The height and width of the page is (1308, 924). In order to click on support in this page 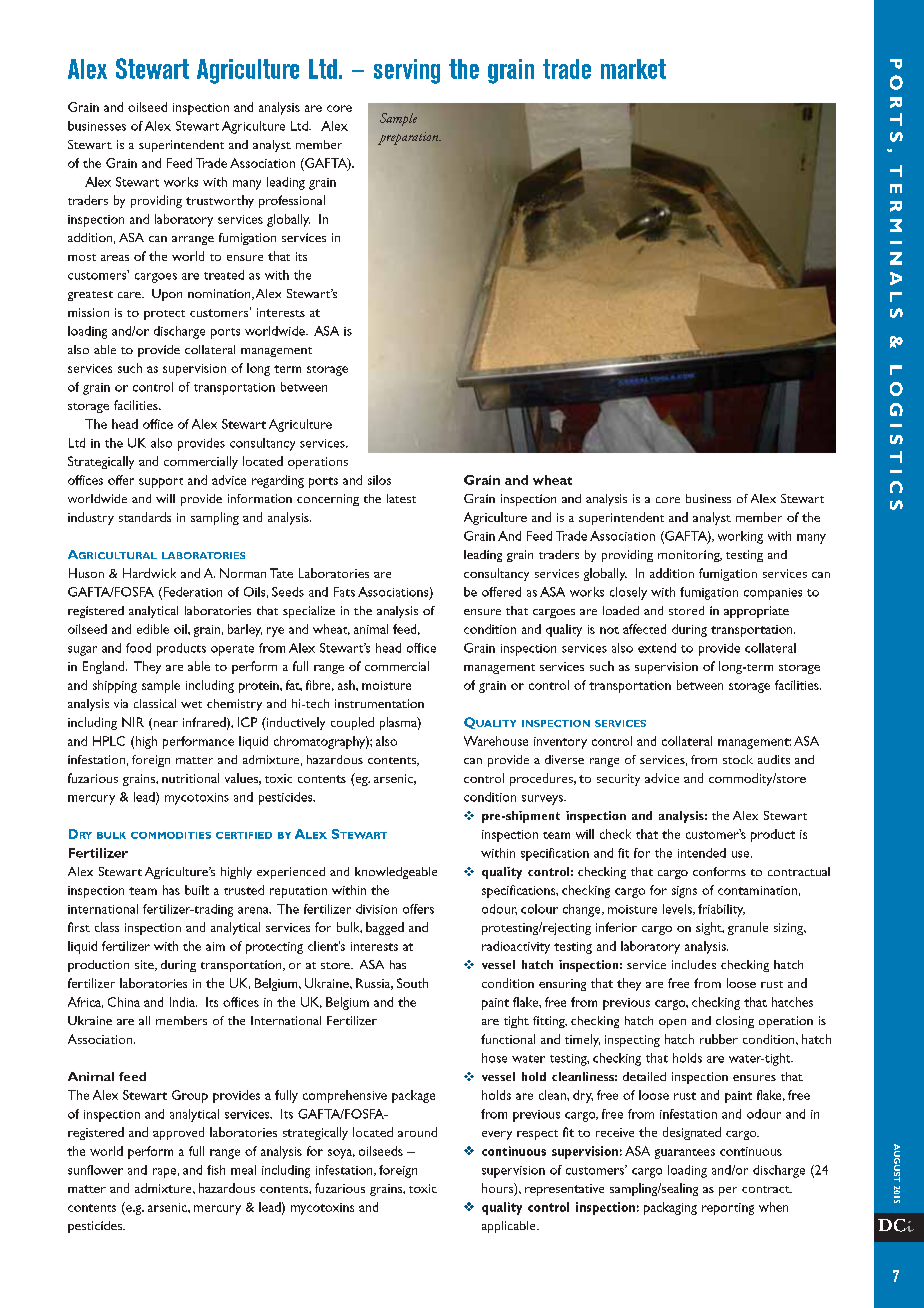, I will do `click(161, 483)`.
